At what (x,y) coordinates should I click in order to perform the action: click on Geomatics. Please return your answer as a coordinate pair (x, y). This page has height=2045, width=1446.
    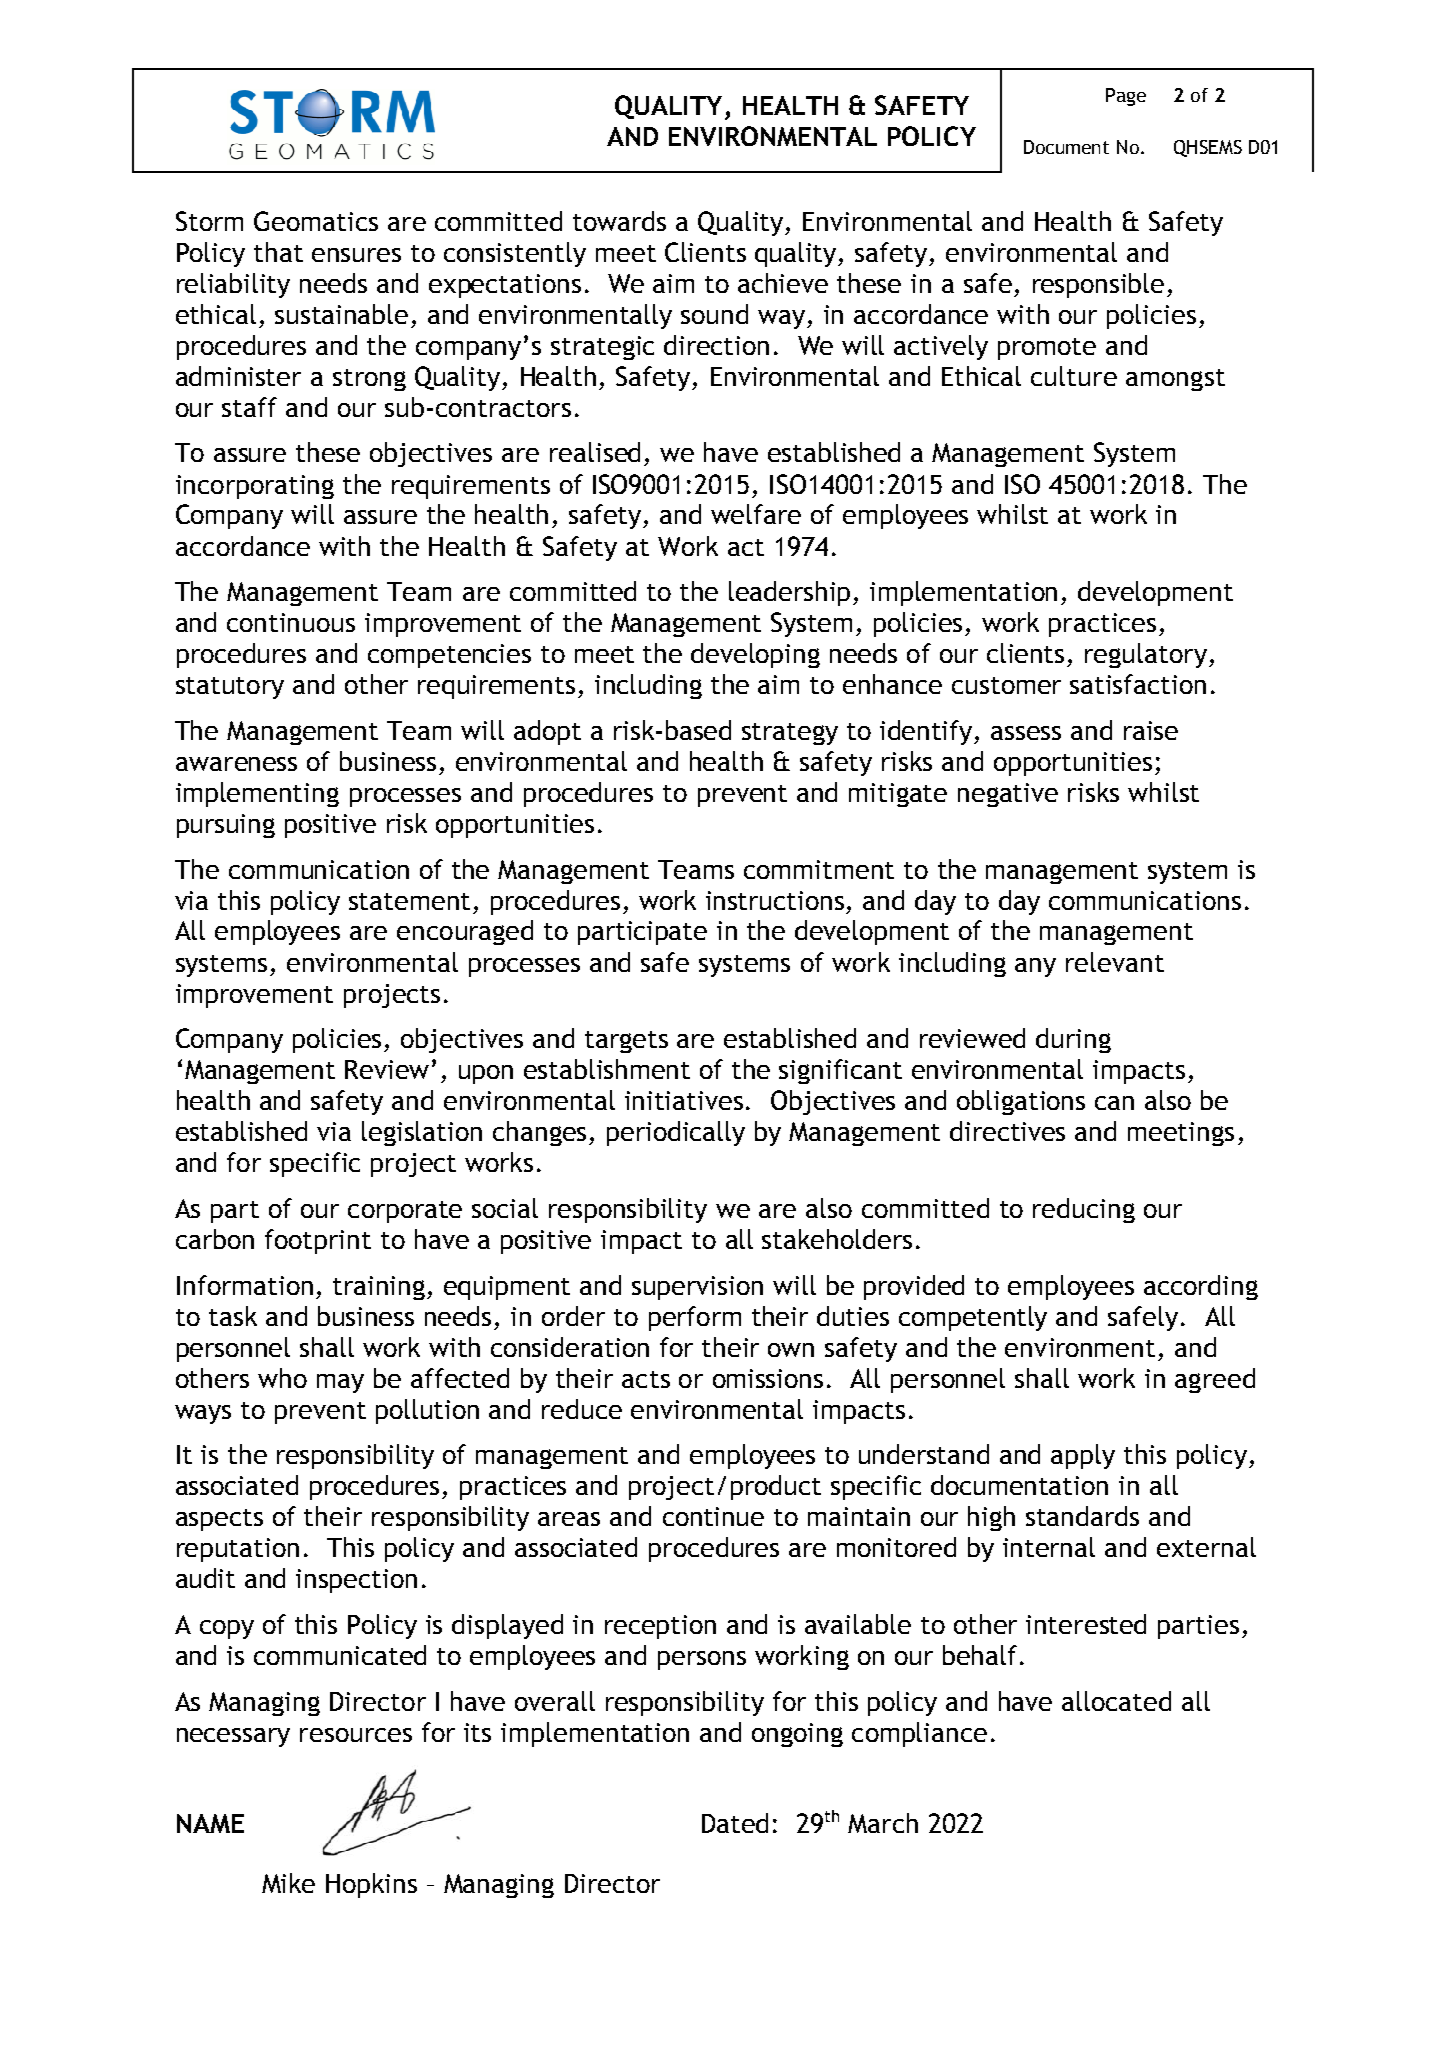
    Looking at the image, I should click on (316, 221).
